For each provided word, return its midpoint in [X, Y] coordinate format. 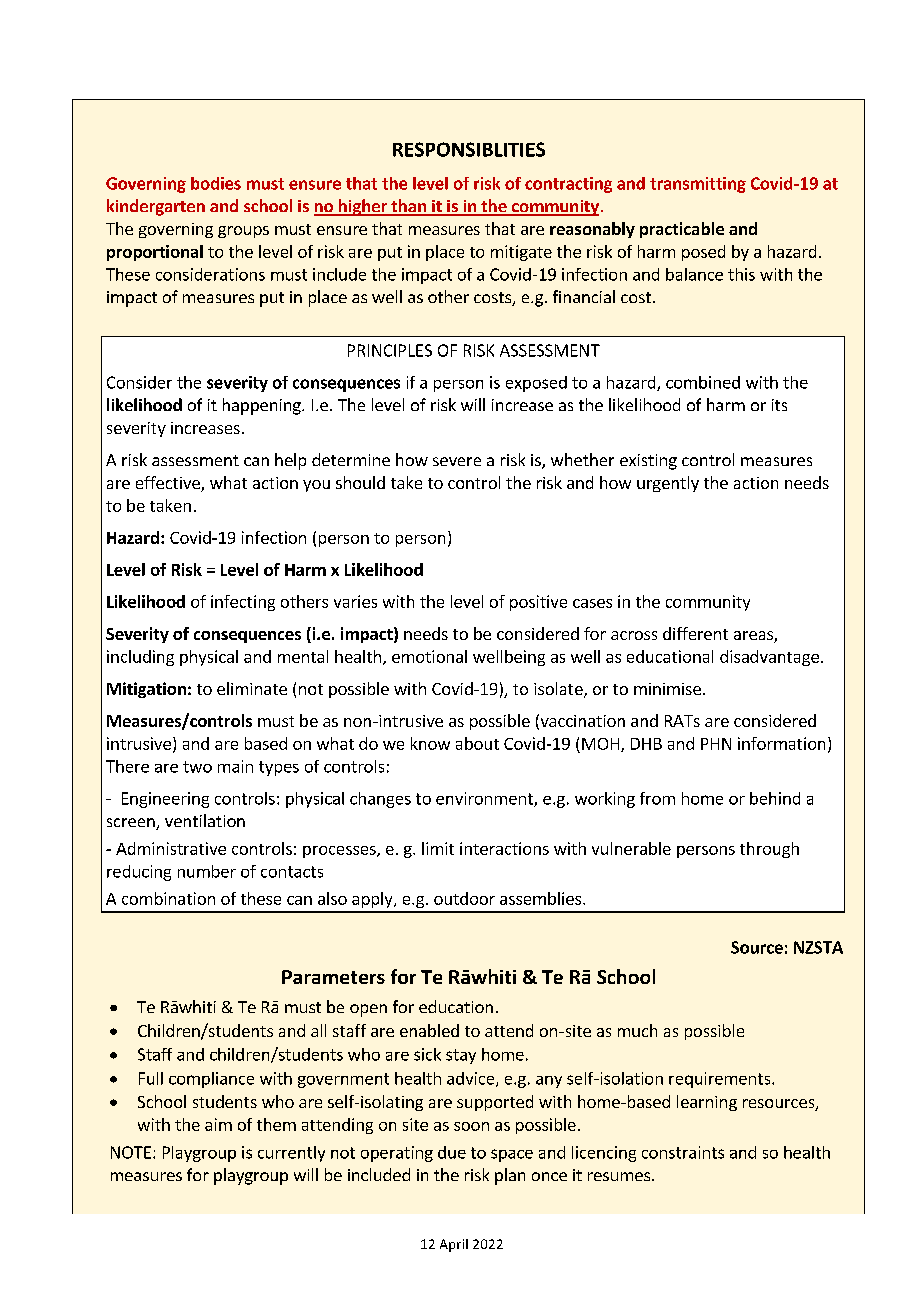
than [408, 207]
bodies [216, 183]
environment [485, 799]
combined [703, 382]
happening [263, 406]
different [695, 633]
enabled [429, 1030]
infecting [243, 603]
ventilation [205, 820]
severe [457, 461]
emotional [429, 656]
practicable [682, 230]
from [657, 798]
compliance [211, 1080]
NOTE [131, 1152]
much [637, 1030]
